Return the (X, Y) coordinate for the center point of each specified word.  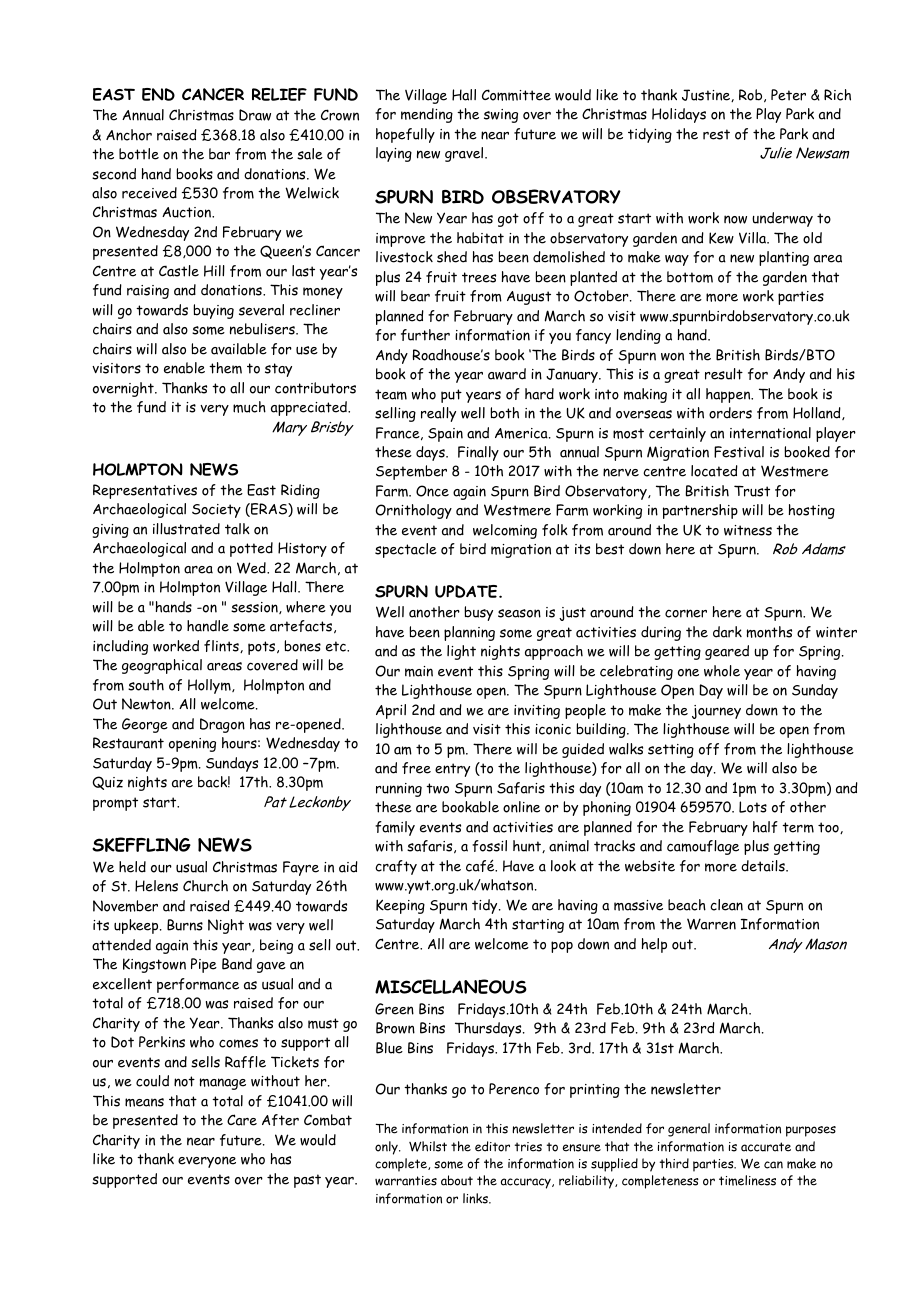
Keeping (400, 906)
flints (222, 646)
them (225, 368)
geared (727, 652)
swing (501, 116)
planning (469, 633)
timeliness (747, 1180)
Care (242, 1120)
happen (729, 395)
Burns (185, 925)
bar (219, 154)
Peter (788, 95)
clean (726, 905)
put (451, 396)
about (457, 1180)
